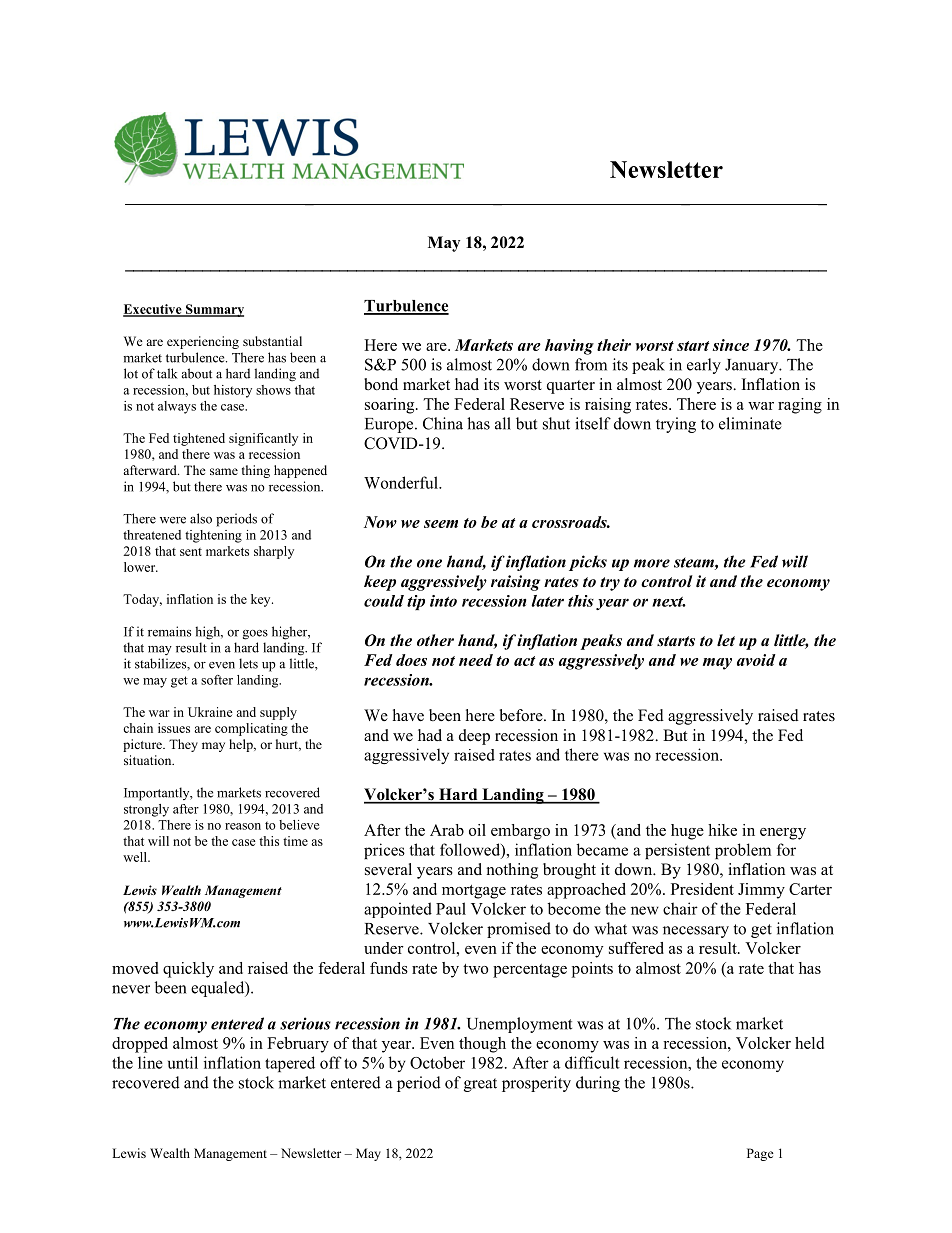 Image resolution: width=952 pixels, height=1233 pixels. I want to click on problem, so click(743, 851).
